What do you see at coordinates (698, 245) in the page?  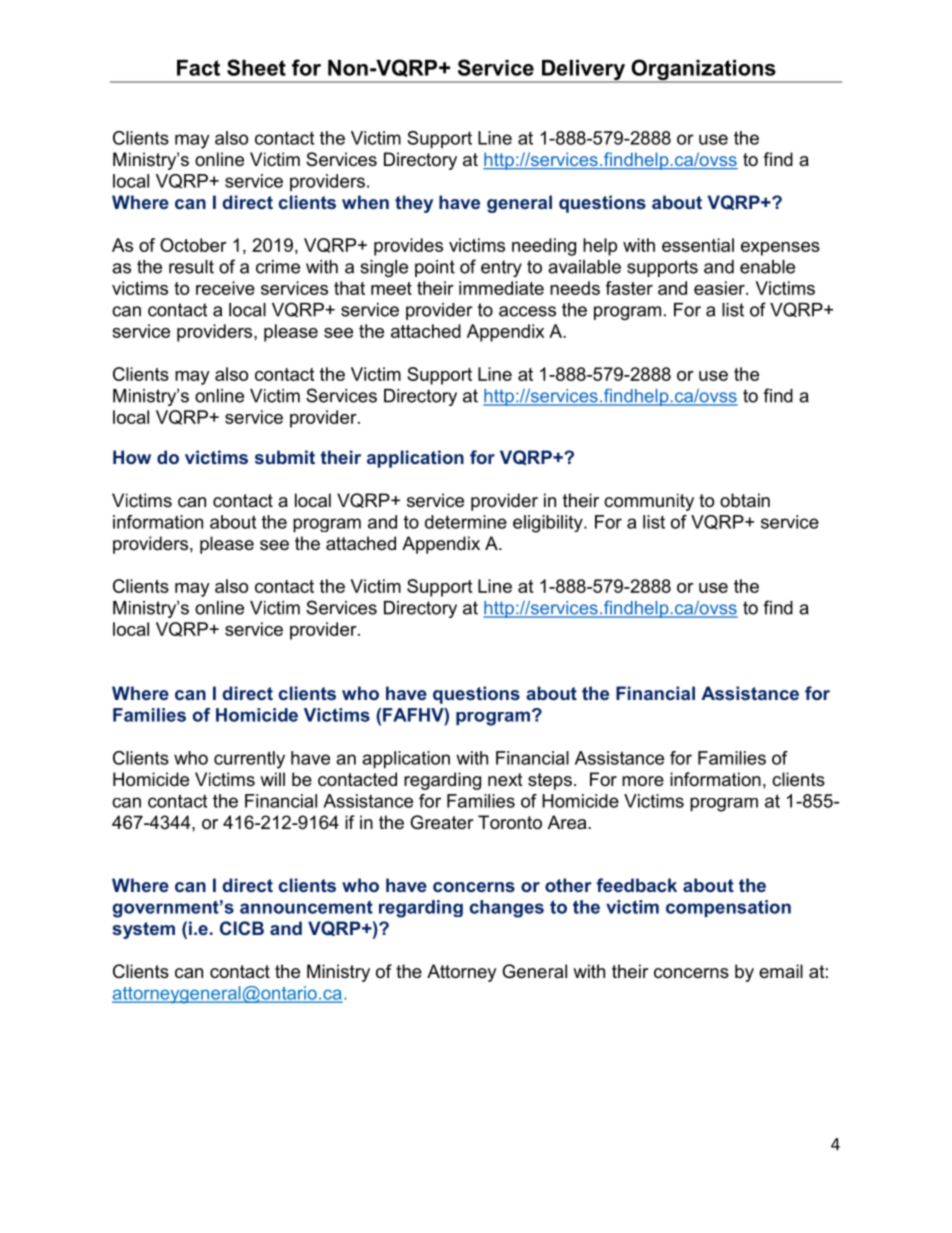 I see `essential` at bounding box center [698, 245].
